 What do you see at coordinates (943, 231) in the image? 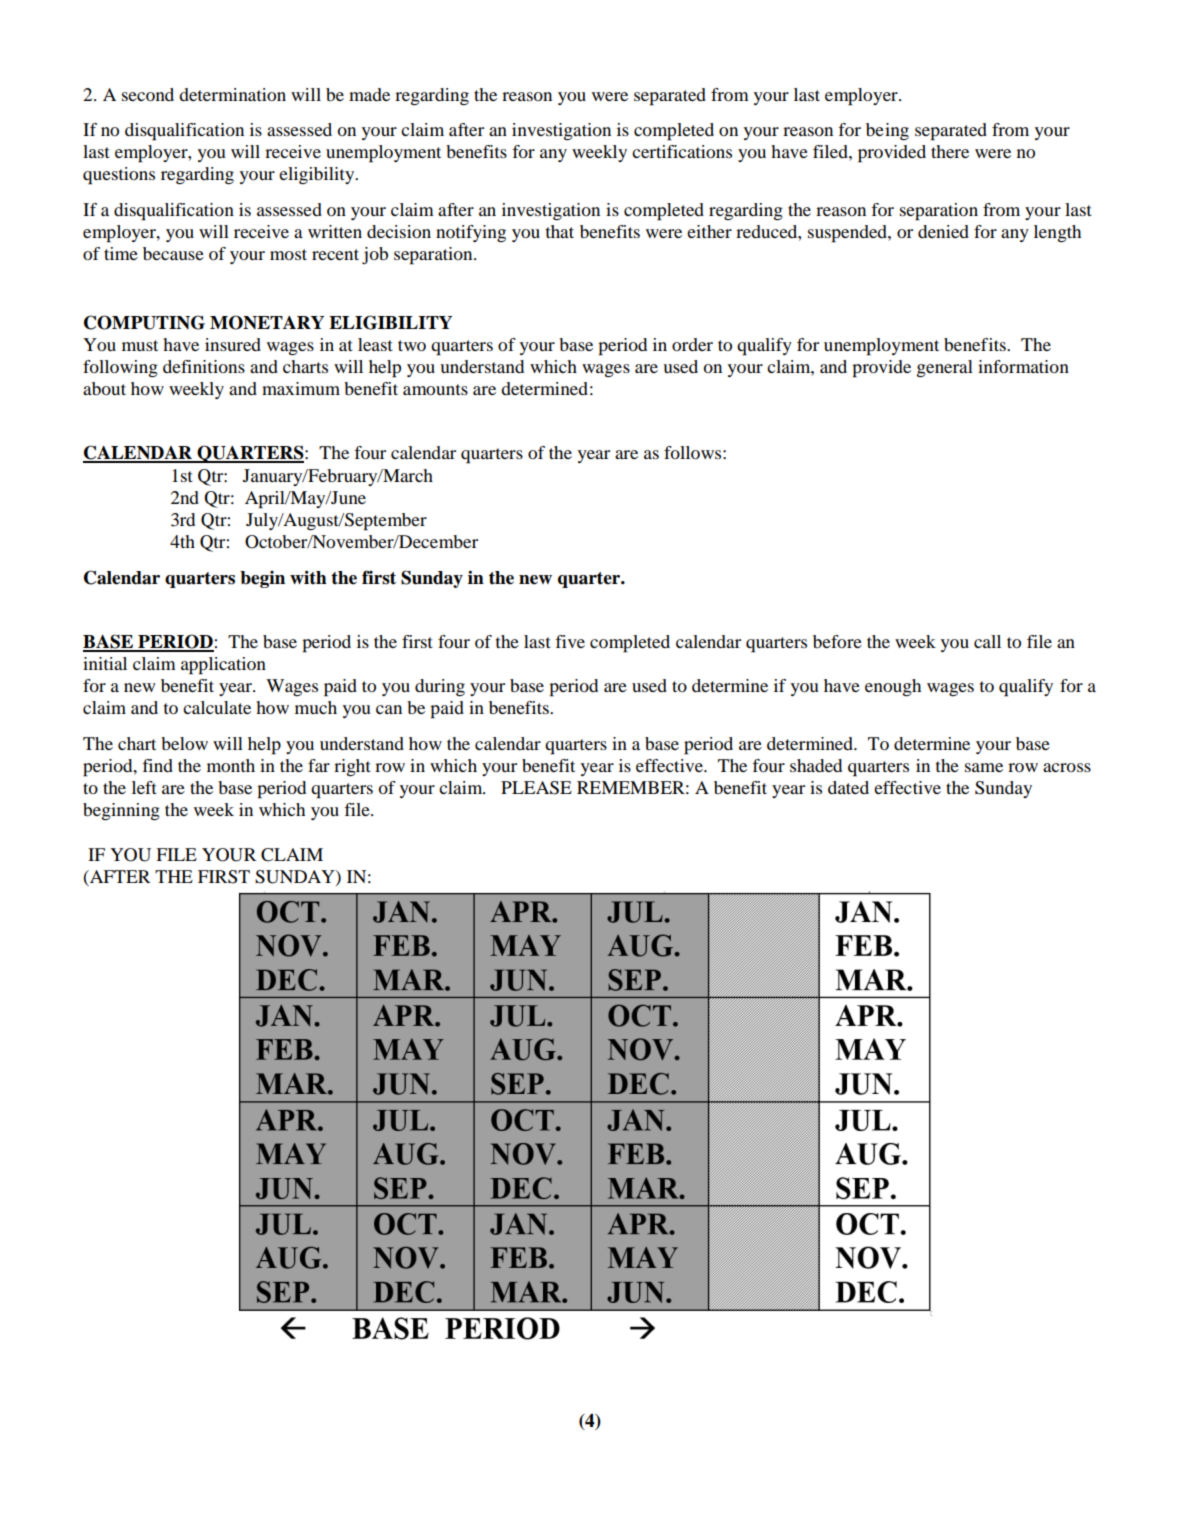
I see `denied` at bounding box center [943, 231].
